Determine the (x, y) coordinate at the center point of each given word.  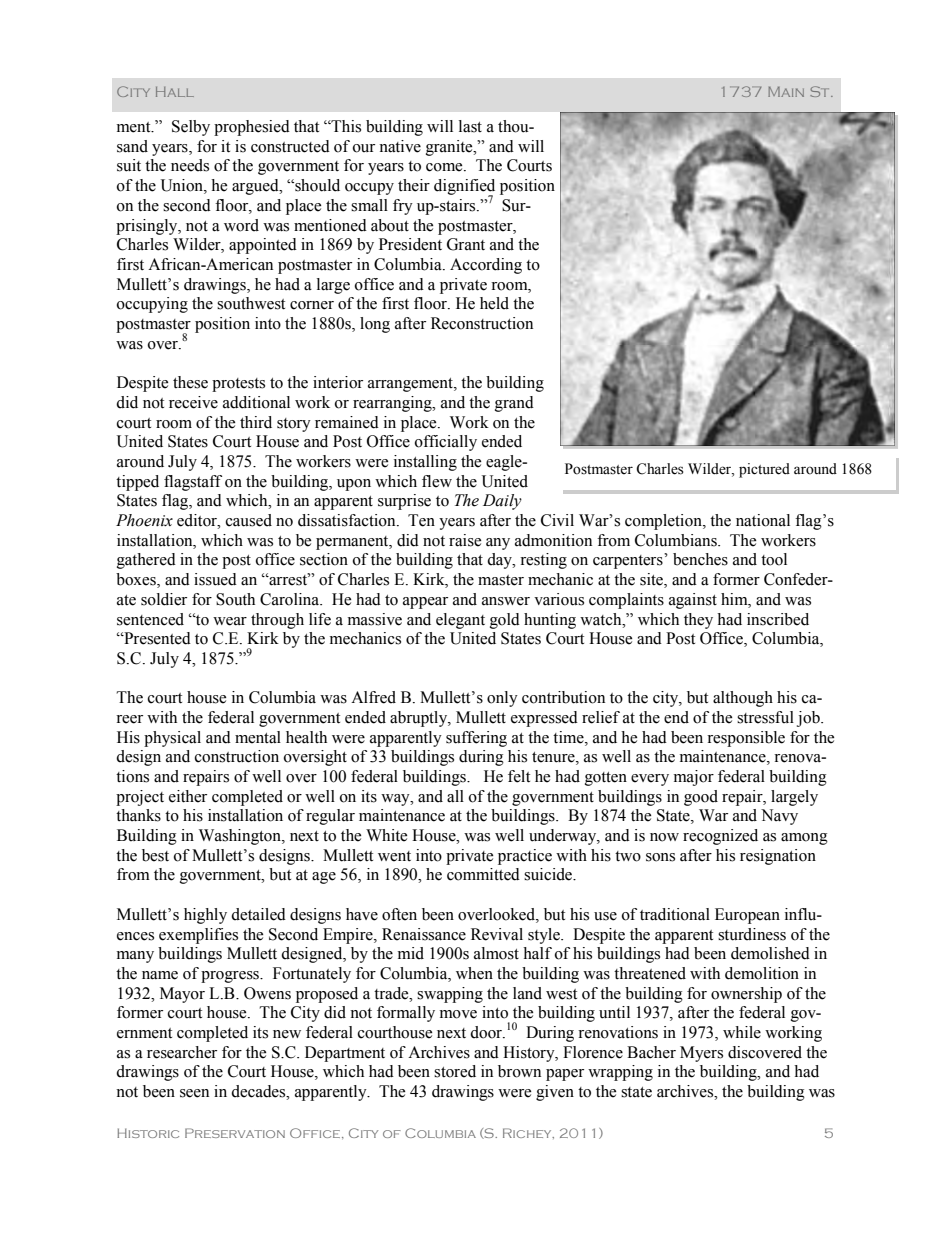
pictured (764, 470)
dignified (464, 188)
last (470, 126)
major (694, 778)
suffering (476, 739)
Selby (191, 128)
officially (446, 443)
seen (194, 1093)
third (256, 422)
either (188, 796)
